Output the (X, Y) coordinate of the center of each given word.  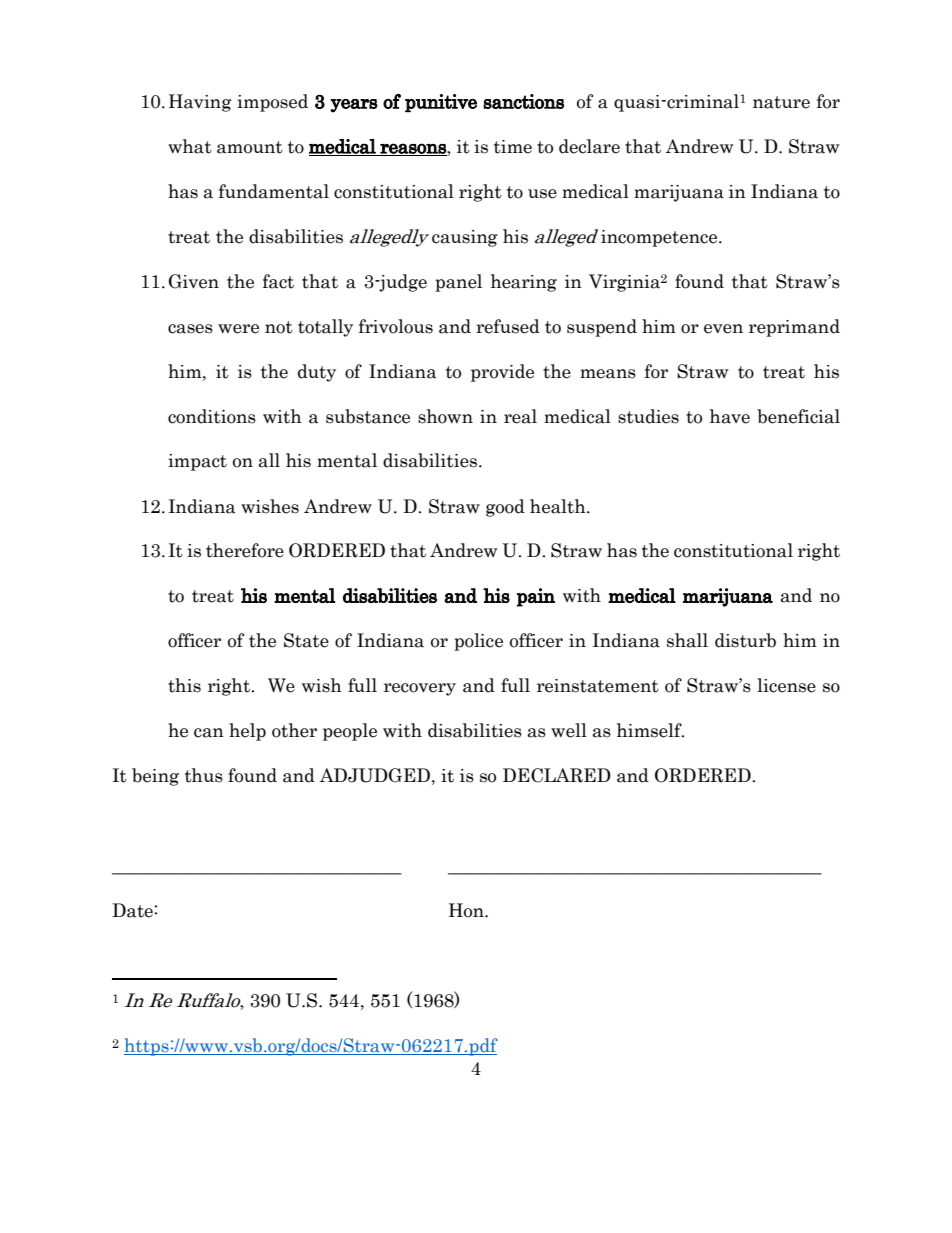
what (190, 146)
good (505, 508)
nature (781, 102)
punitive (441, 103)
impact (197, 462)
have (730, 416)
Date (133, 910)
